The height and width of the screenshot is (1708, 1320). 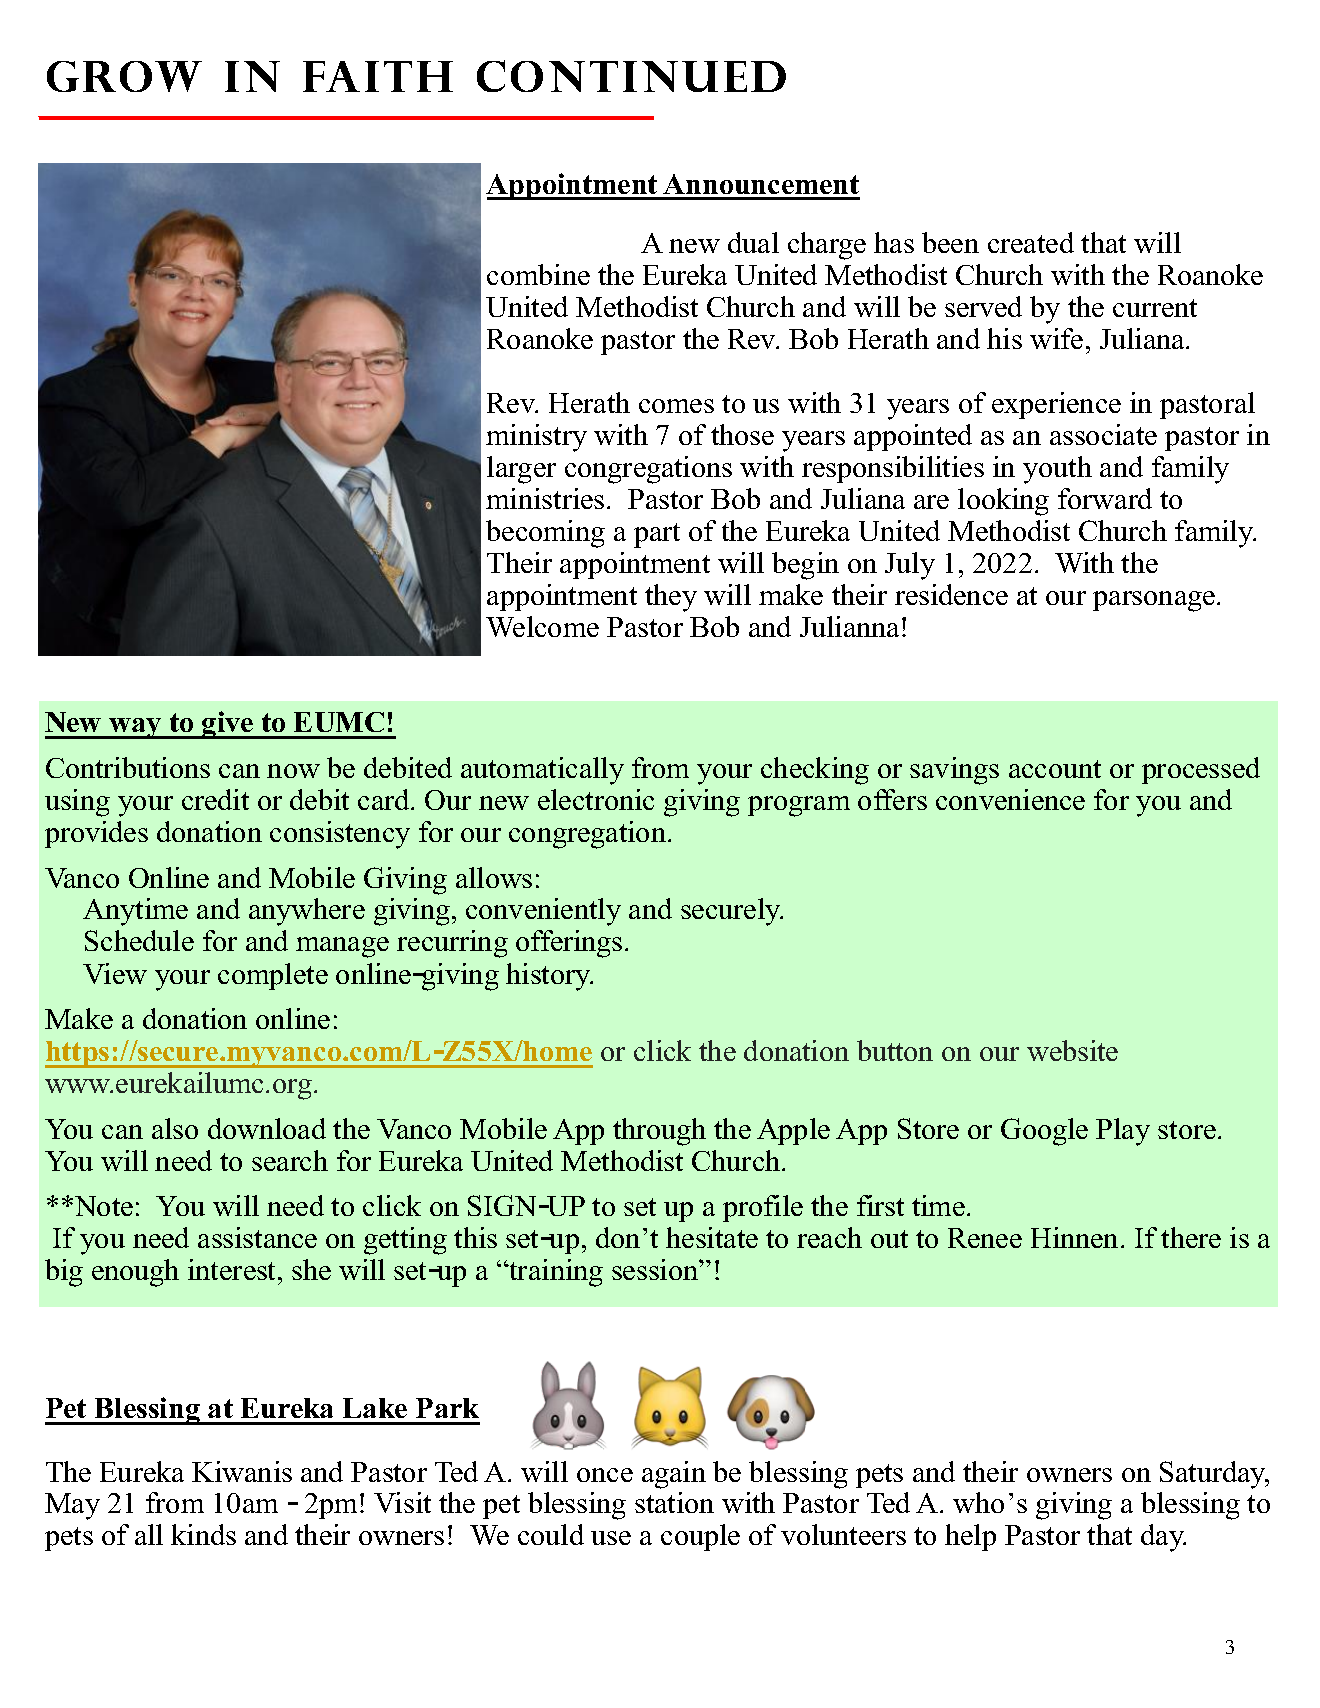 I want to click on convenience, so click(x=1010, y=799).
